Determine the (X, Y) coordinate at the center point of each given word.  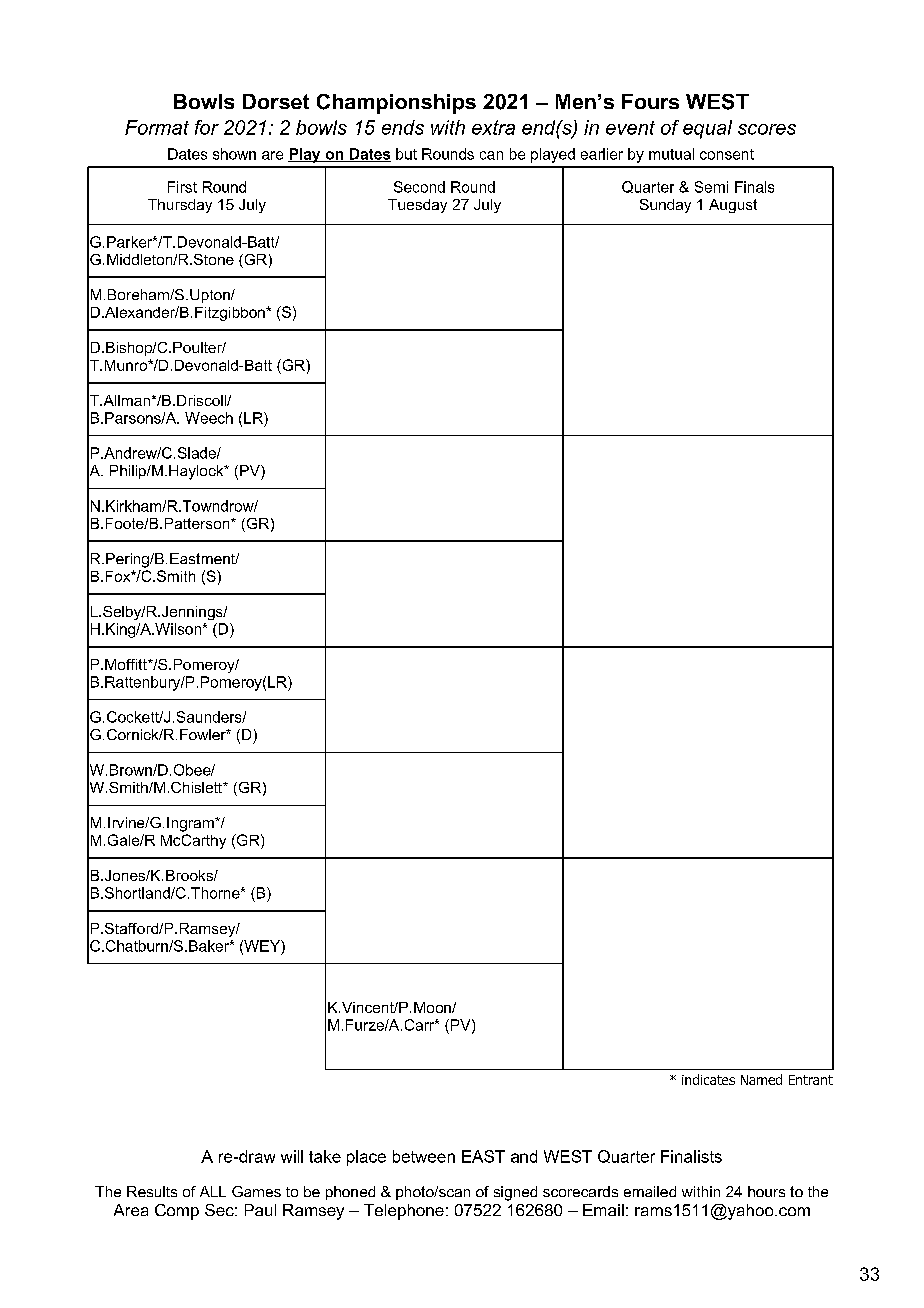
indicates (708, 1079)
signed (515, 1193)
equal (707, 129)
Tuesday (417, 206)
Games (256, 1191)
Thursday (180, 206)
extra (493, 127)
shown (234, 154)
